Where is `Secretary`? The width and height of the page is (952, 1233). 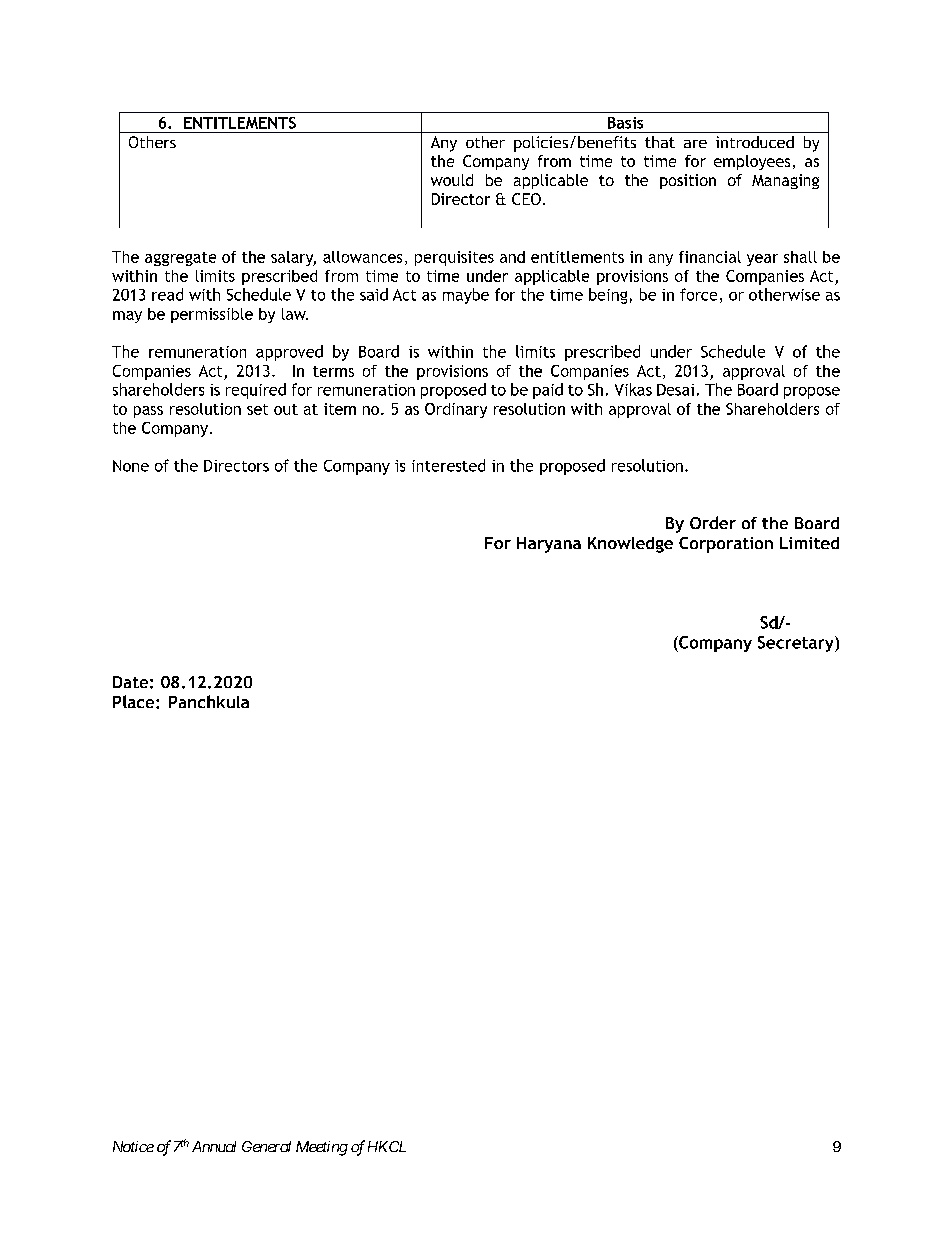 Secretary is located at coordinates (797, 644).
